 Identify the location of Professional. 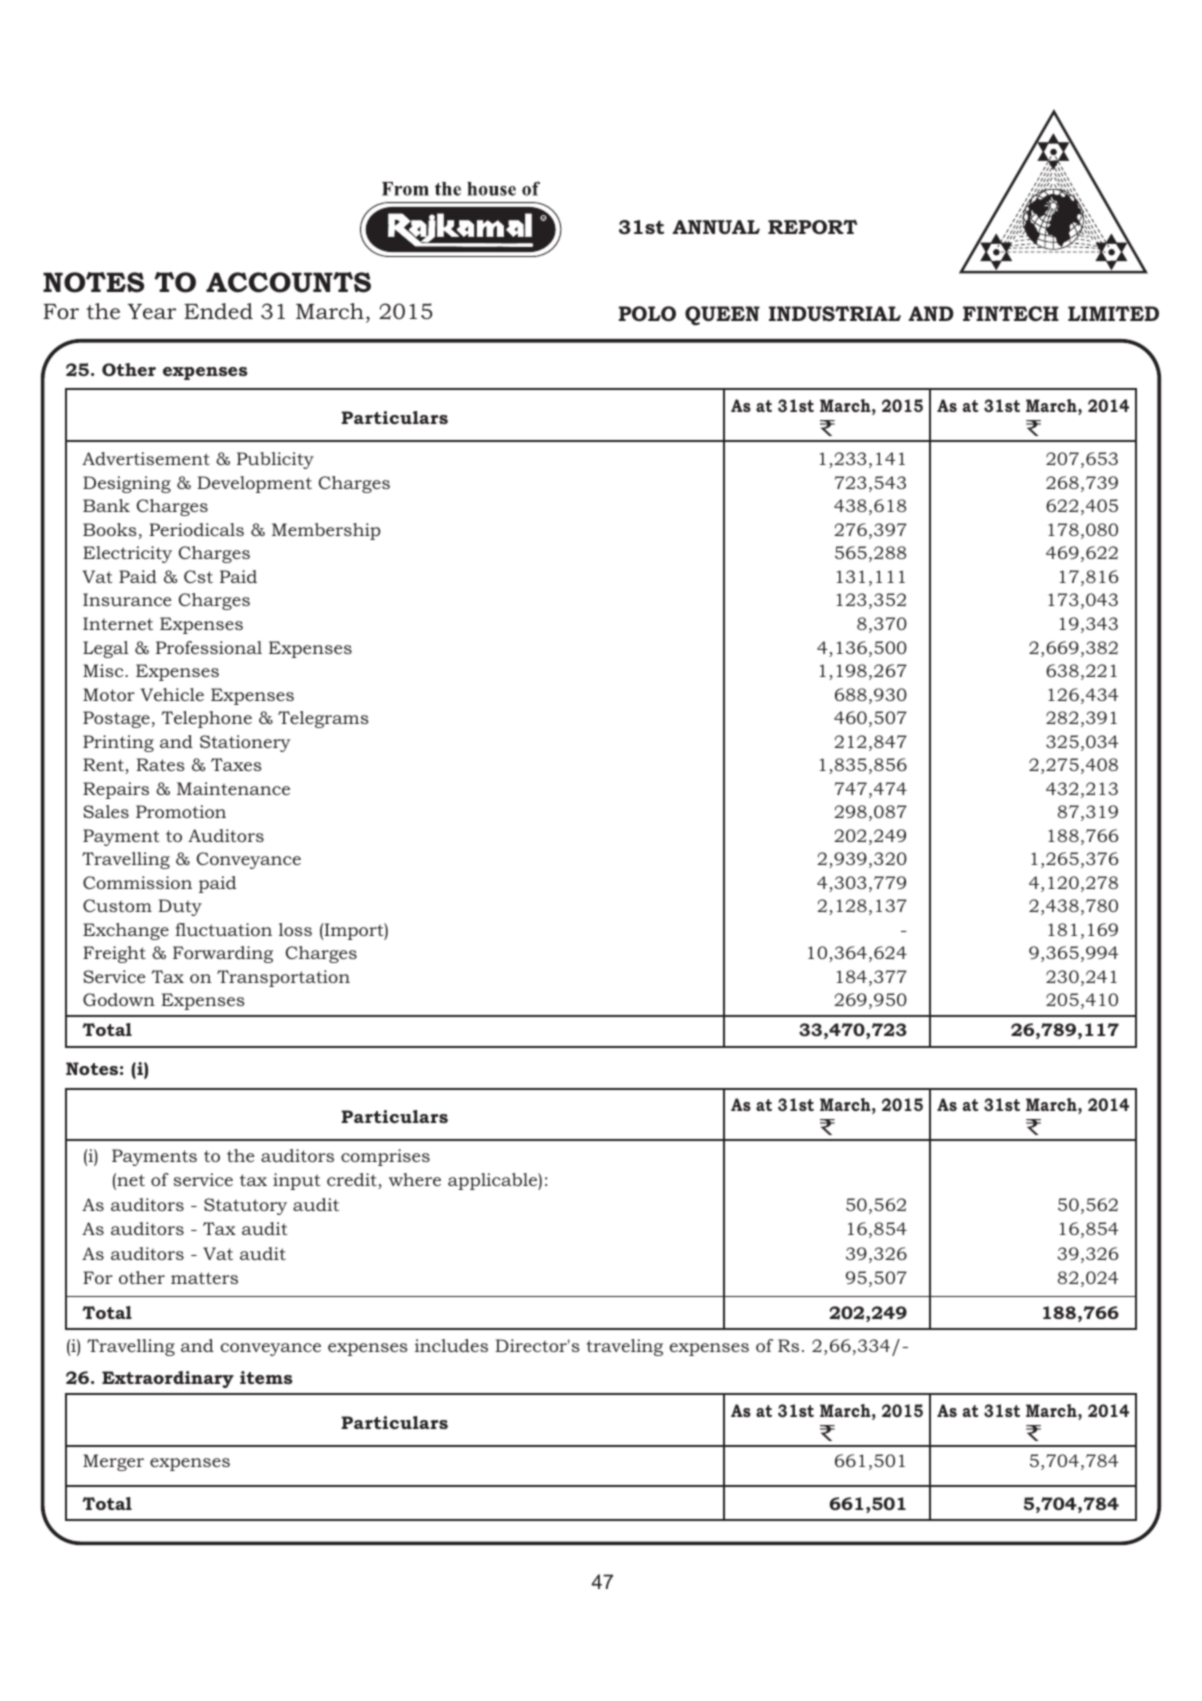
(209, 647).
